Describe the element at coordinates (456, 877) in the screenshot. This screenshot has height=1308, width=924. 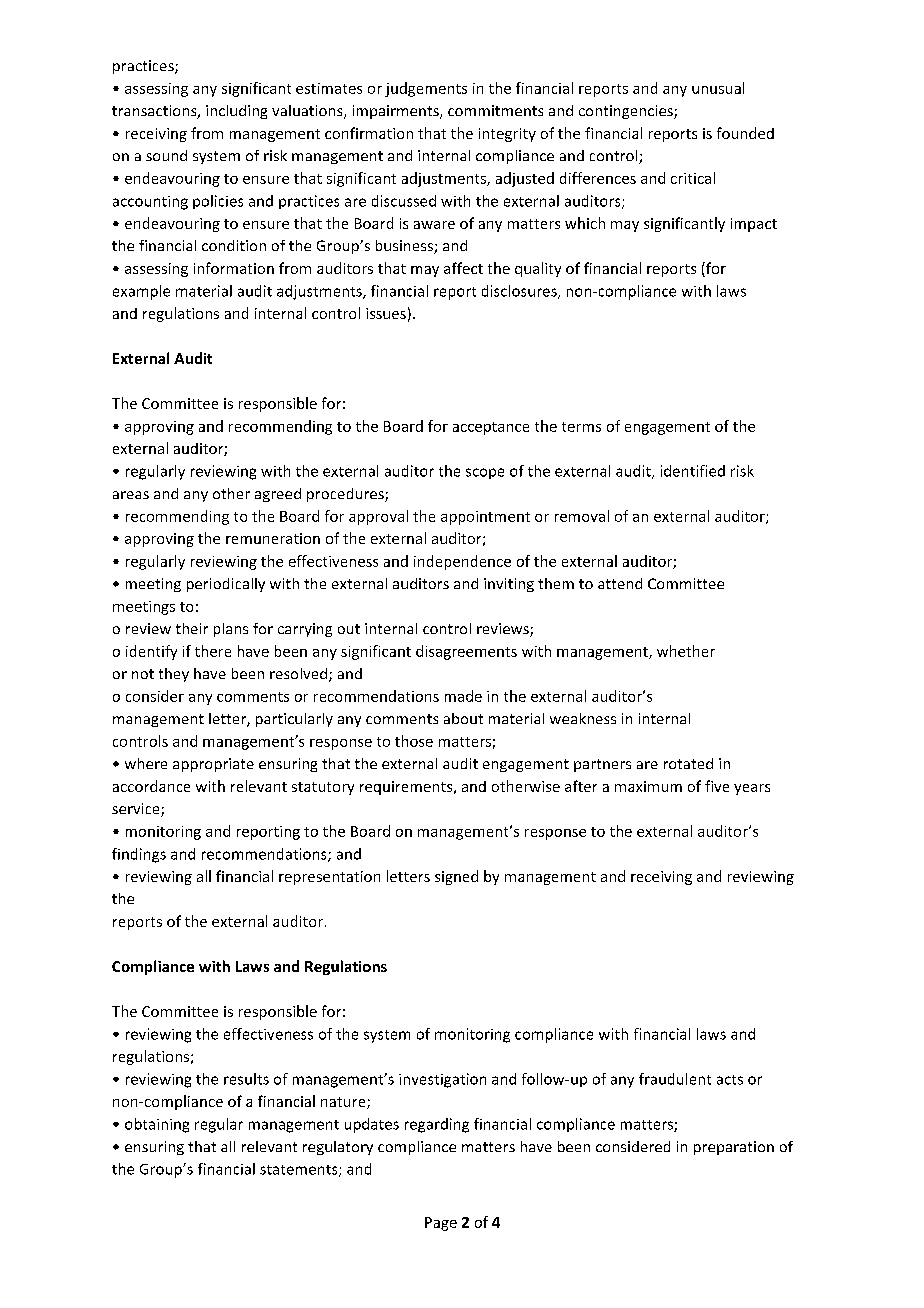
I see `signed` at that location.
